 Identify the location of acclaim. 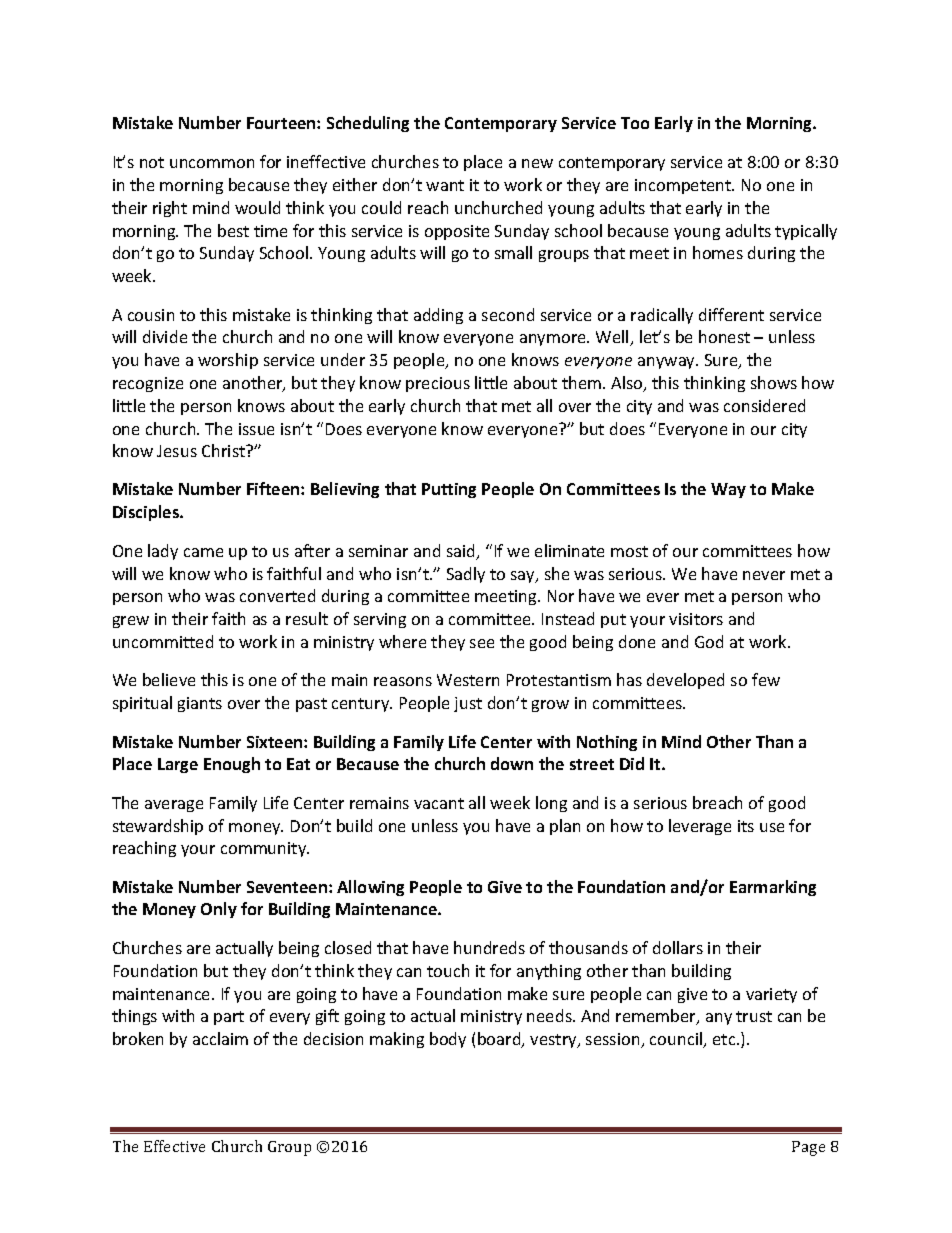
(220, 1038).
